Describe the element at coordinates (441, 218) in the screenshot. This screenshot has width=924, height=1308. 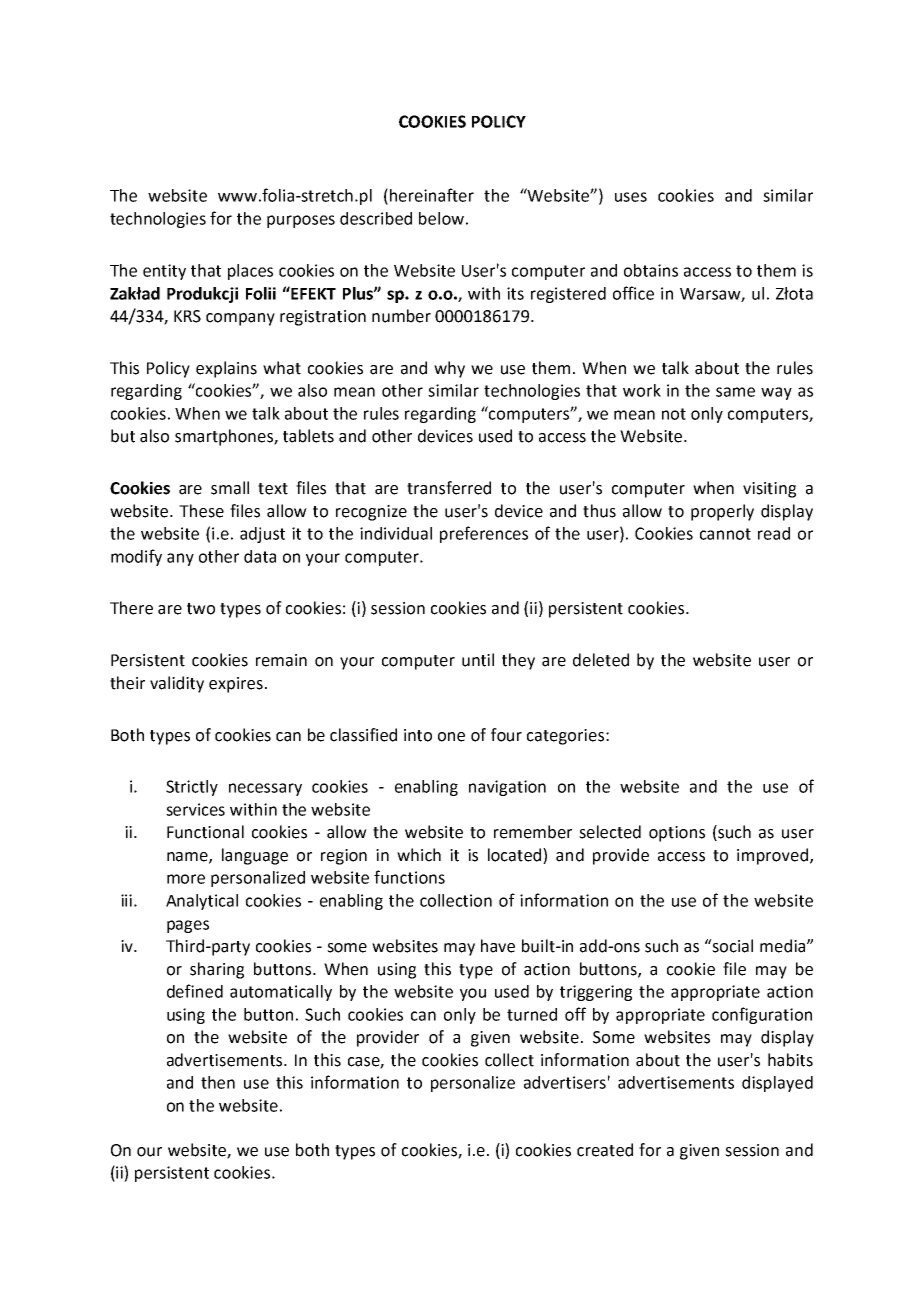
I see `below` at that location.
